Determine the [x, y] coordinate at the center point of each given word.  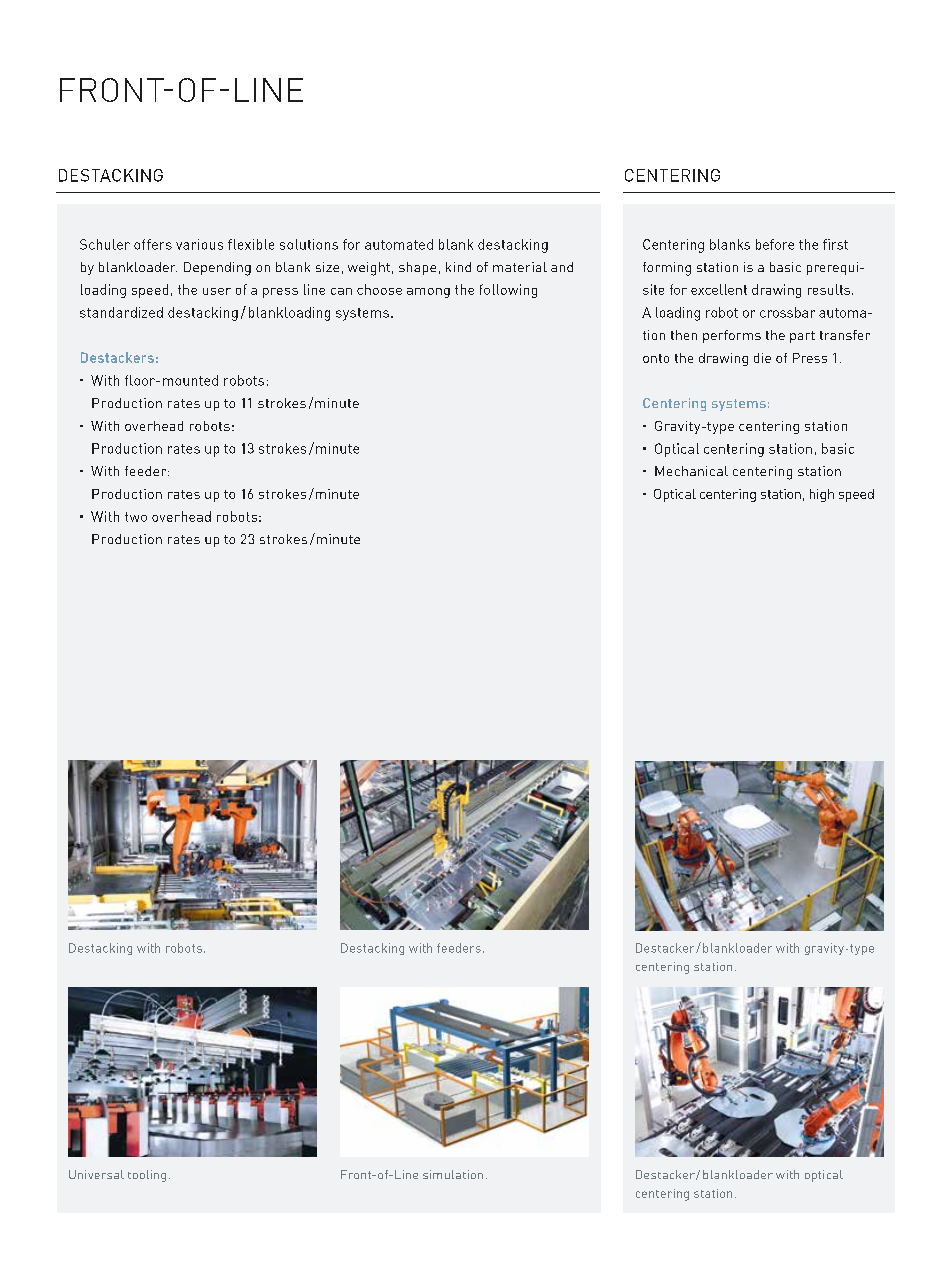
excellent [719, 289]
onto [656, 358]
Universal [96, 1174]
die [762, 358]
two [136, 517]
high [822, 495]
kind [458, 267]
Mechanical [691, 471]
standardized [121, 312]
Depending [217, 269]
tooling [147, 1176]
